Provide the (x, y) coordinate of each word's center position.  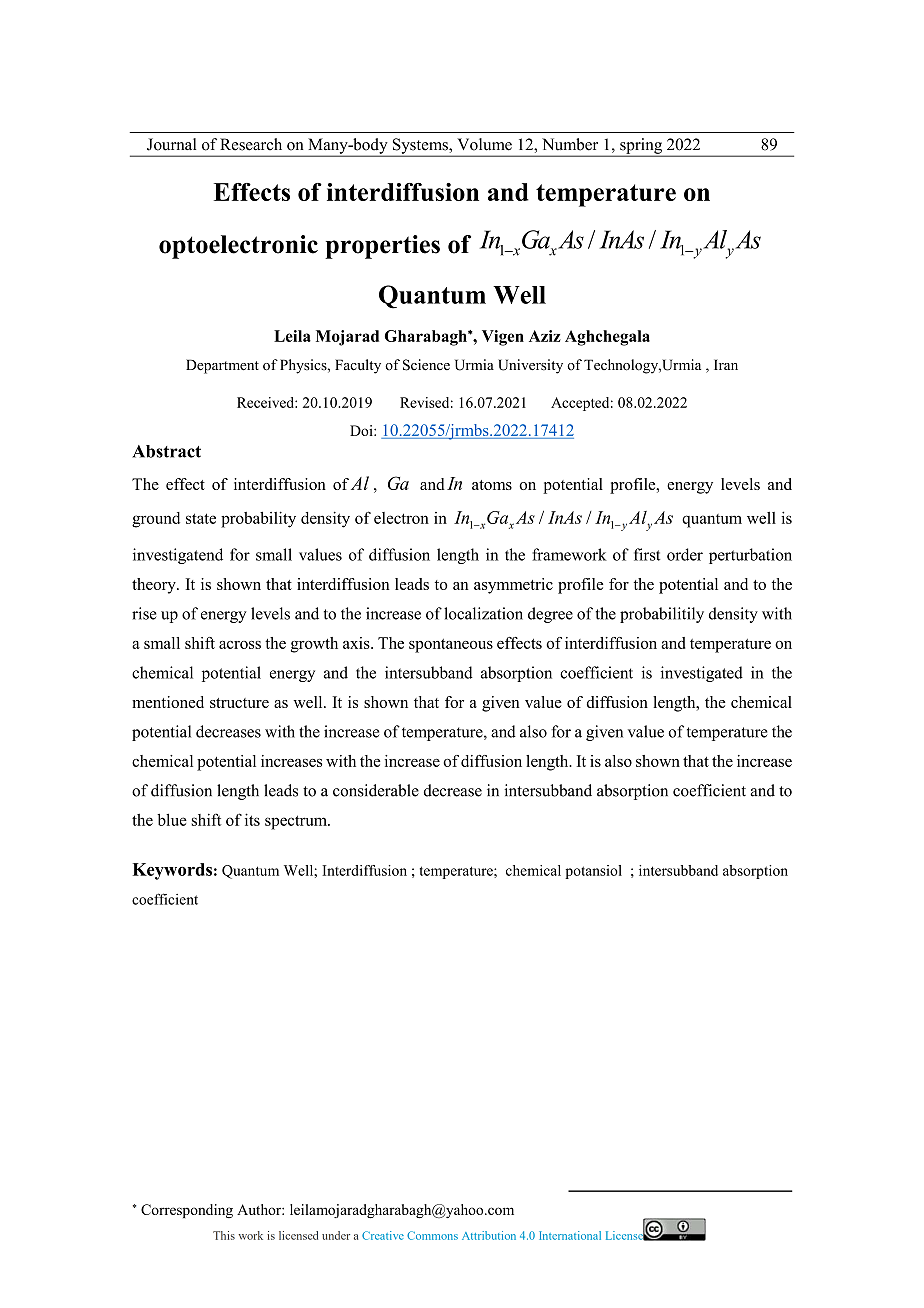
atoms (492, 485)
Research (251, 144)
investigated (702, 674)
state (201, 518)
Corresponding (187, 1211)
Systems (420, 147)
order (685, 554)
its (252, 819)
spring (641, 147)
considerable (376, 790)
